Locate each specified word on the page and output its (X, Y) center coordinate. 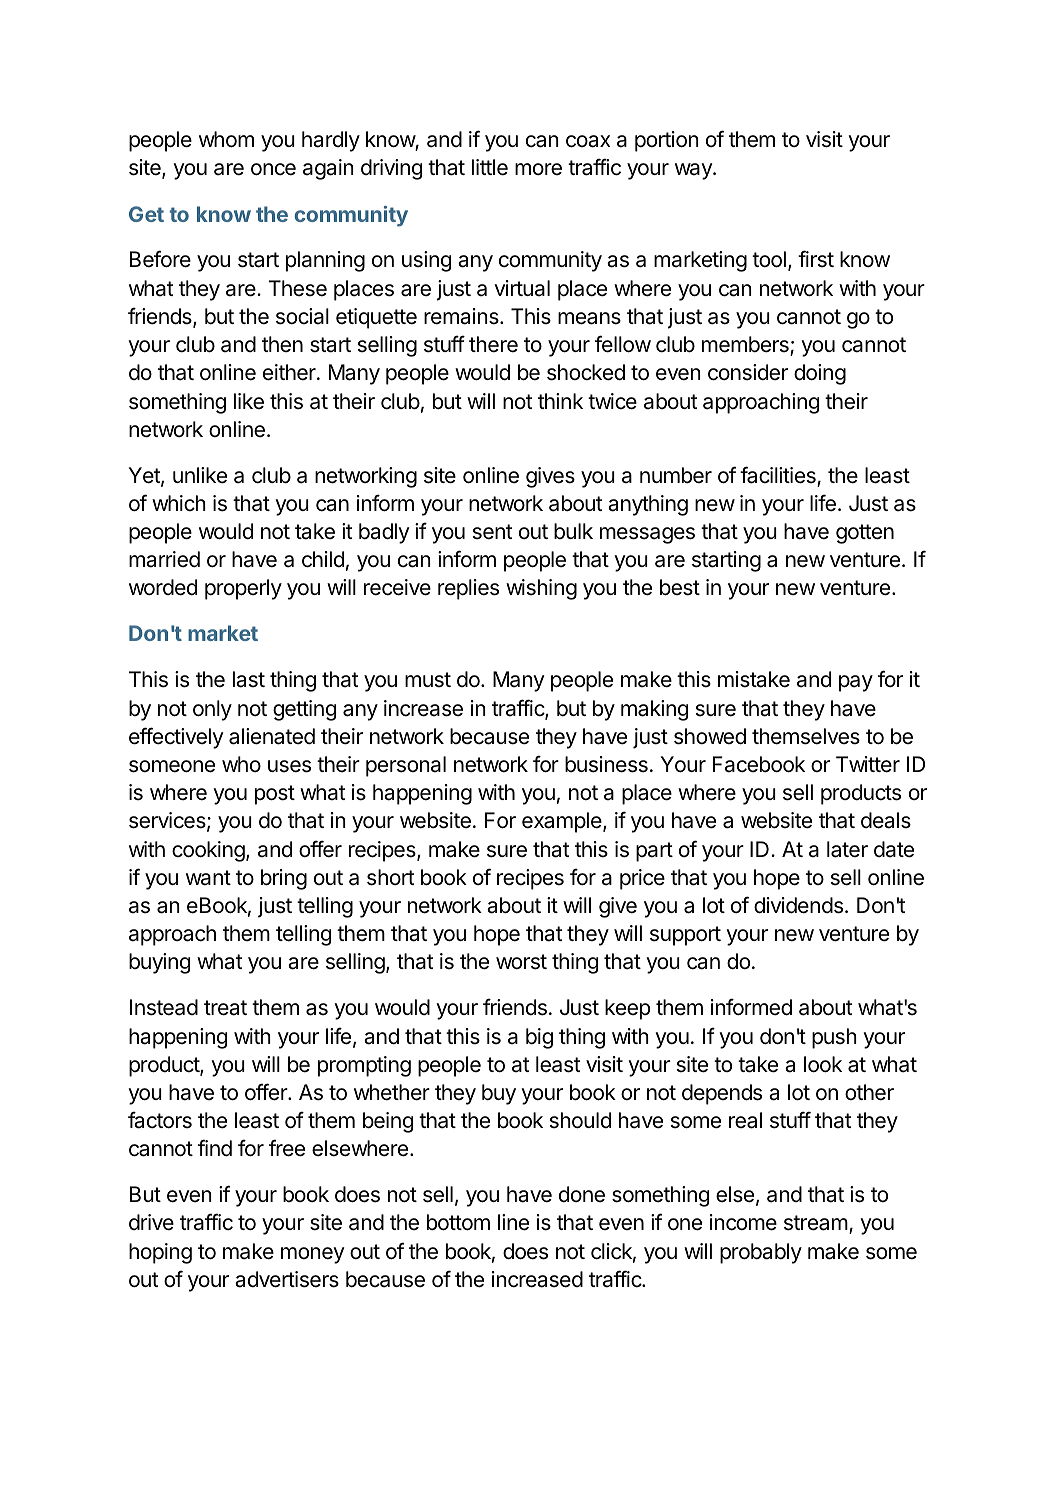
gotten (865, 534)
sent (492, 532)
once (273, 169)
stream (816, 1223)
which (179, 503)
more (538, 169)
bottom (458, 1222)
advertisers (287, 1279)
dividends (798, 905)
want (208, 878)
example (563, 822)
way (694, 171)
